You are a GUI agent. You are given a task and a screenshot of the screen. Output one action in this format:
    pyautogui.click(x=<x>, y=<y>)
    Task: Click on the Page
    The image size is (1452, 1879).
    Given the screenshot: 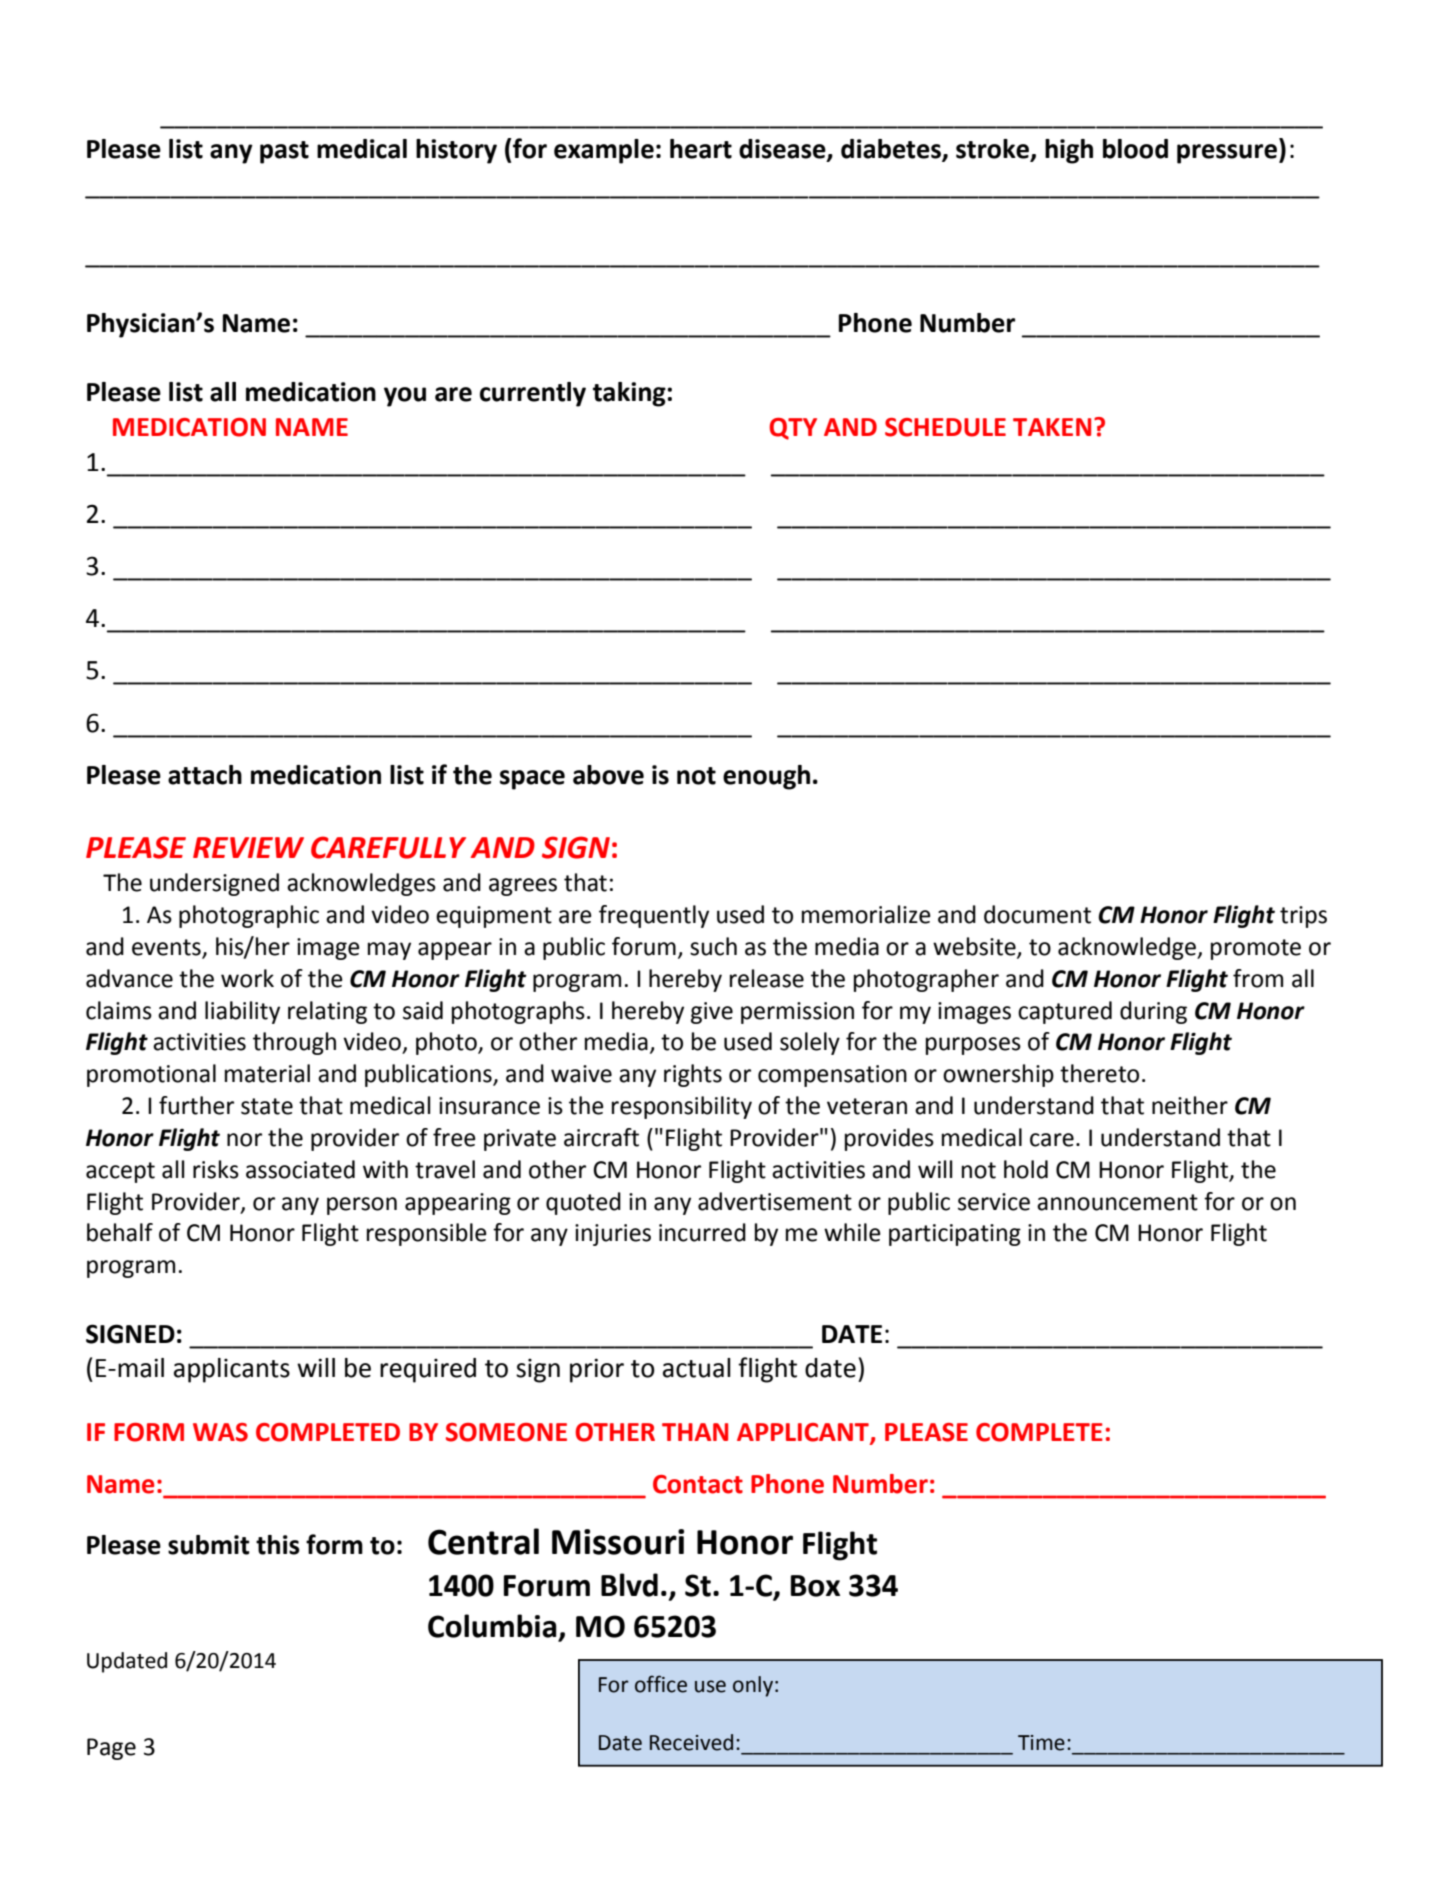 What is the action you would take?
    pyautogui.click(x=111, y=1749)
